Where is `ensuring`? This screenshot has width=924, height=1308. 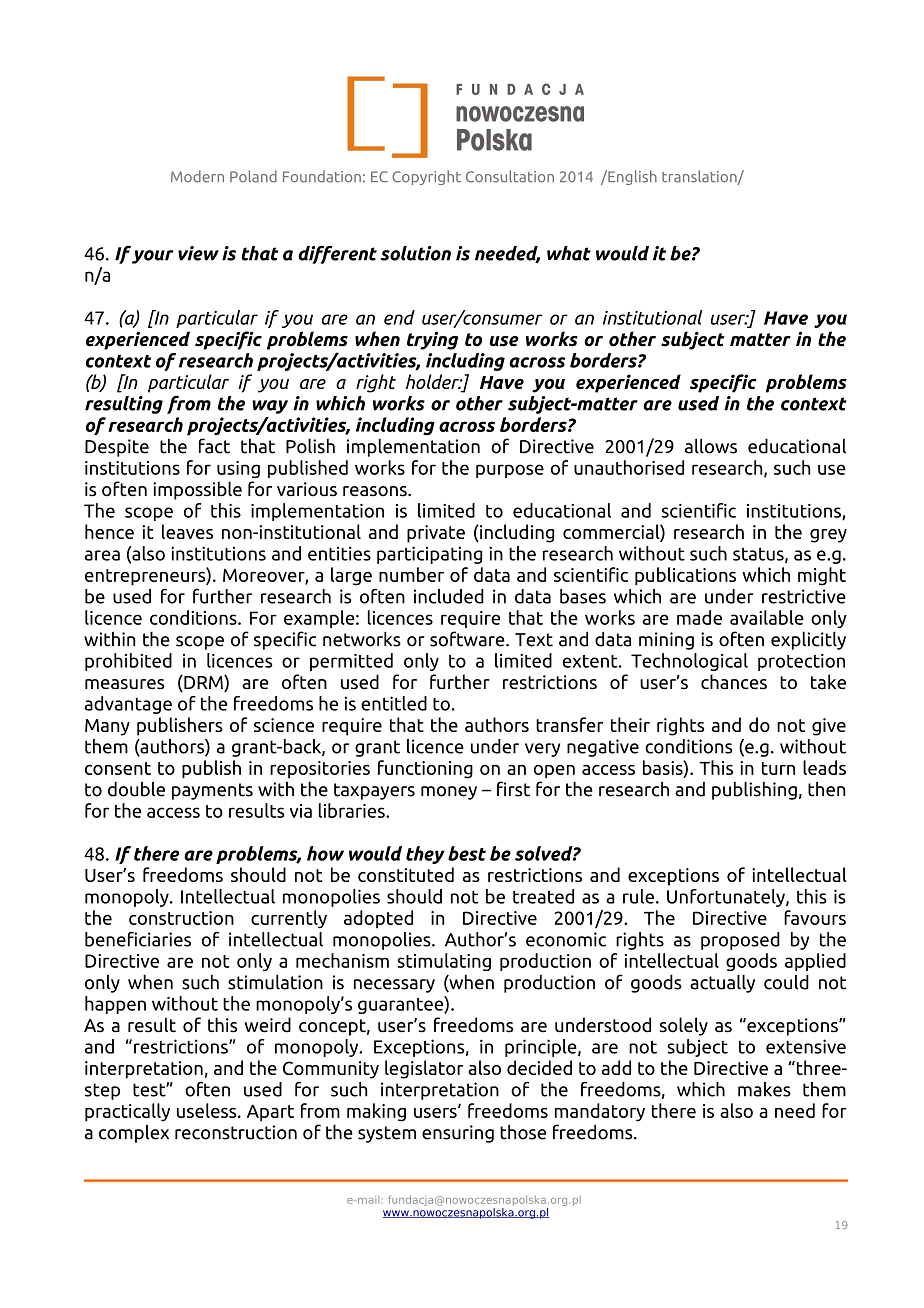 ensuring is located at coordinates (458, 1134).
